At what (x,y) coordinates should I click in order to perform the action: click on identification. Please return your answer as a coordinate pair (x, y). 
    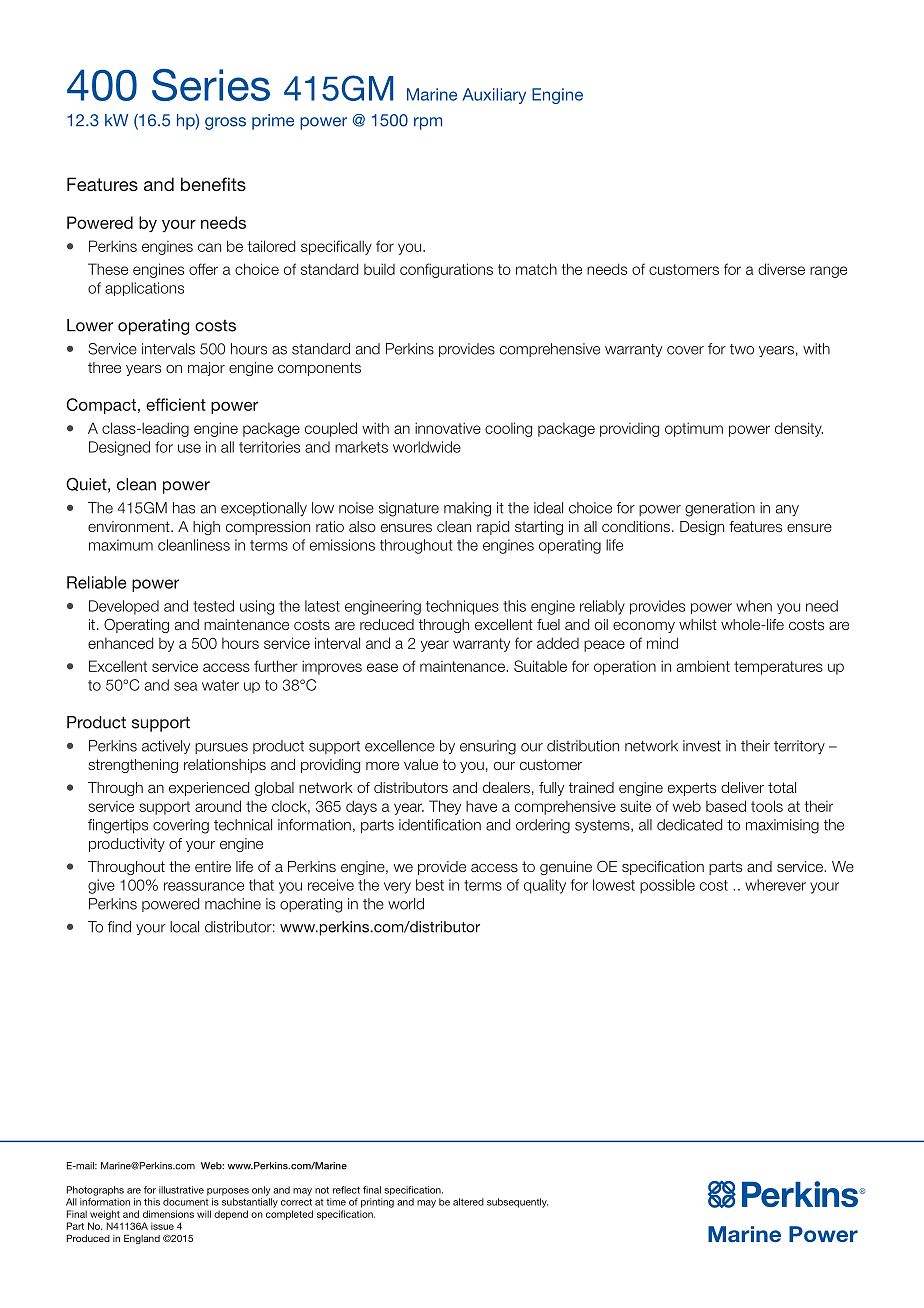
    Looking at the image, I should click on (440, 825).
